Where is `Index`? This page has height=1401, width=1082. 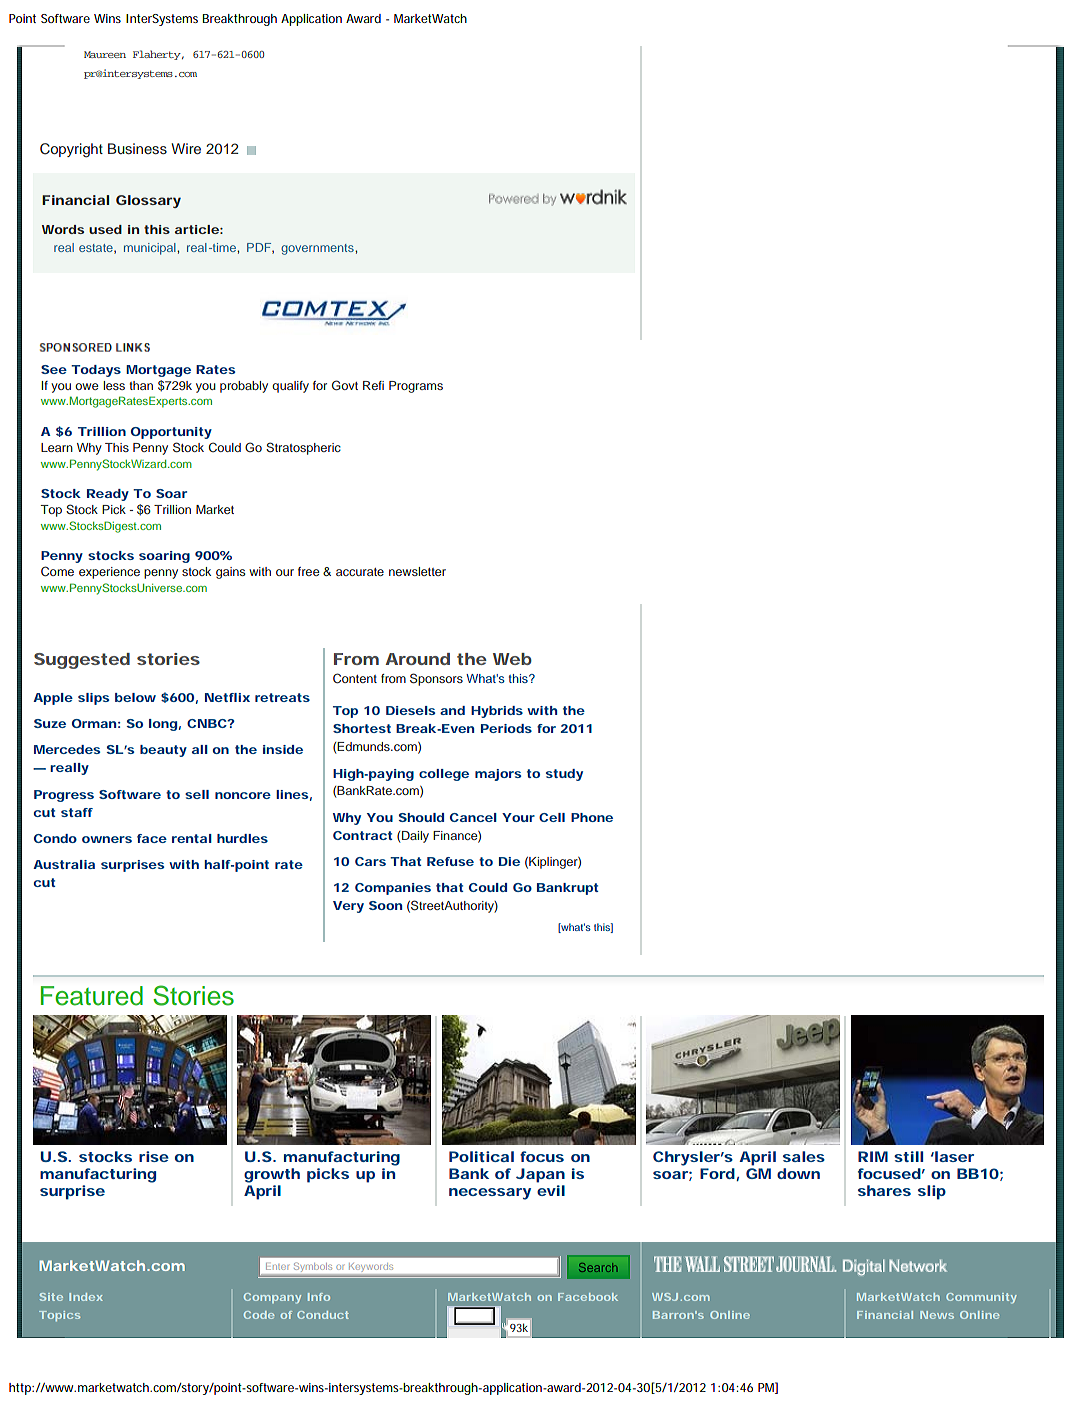 Index is located at coordinates (86, 1297).
